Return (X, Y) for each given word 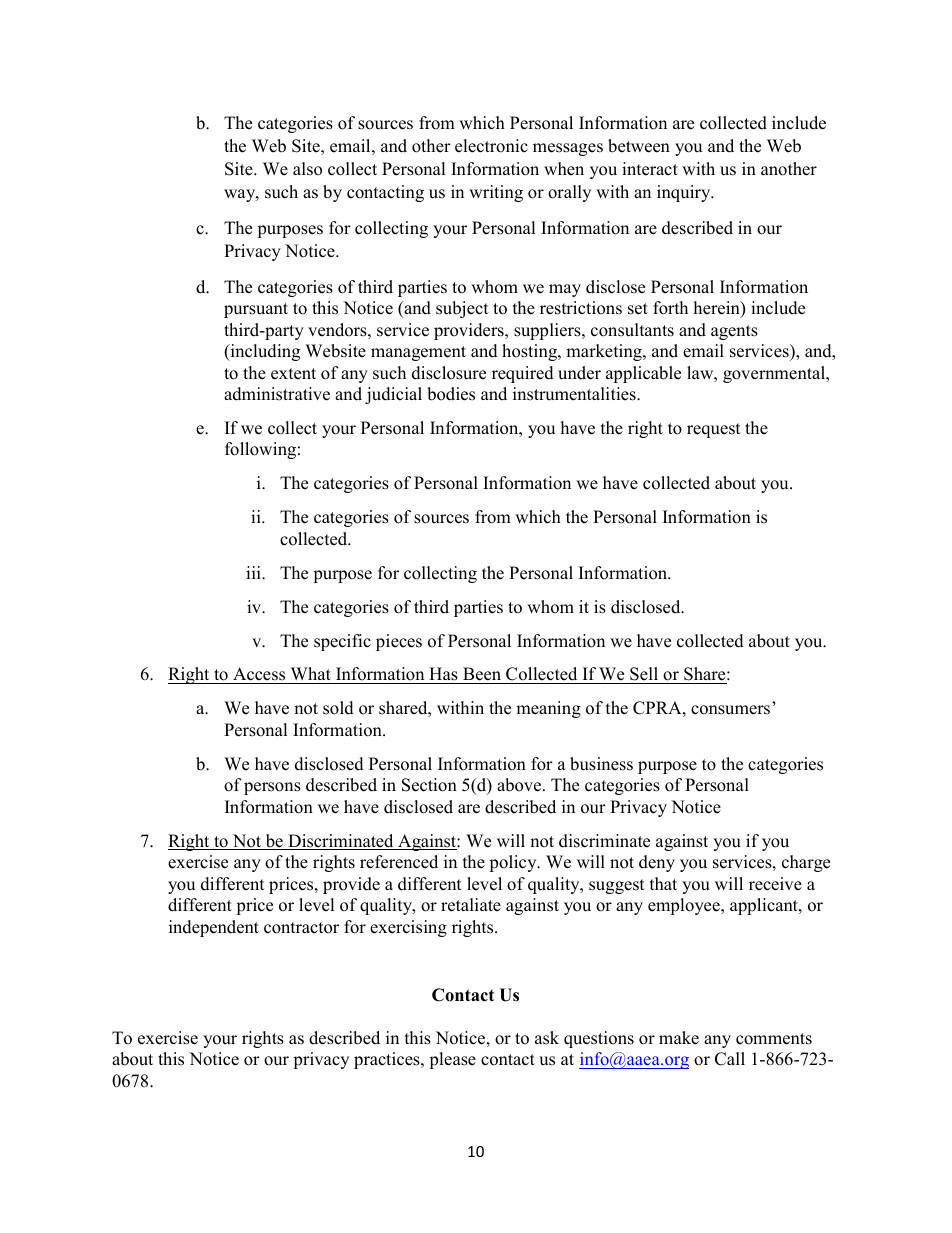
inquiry (685, 193)
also (307, 169)
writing (496, 193)
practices (388, 1060)
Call (730, 1059)
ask (547, 1038)
